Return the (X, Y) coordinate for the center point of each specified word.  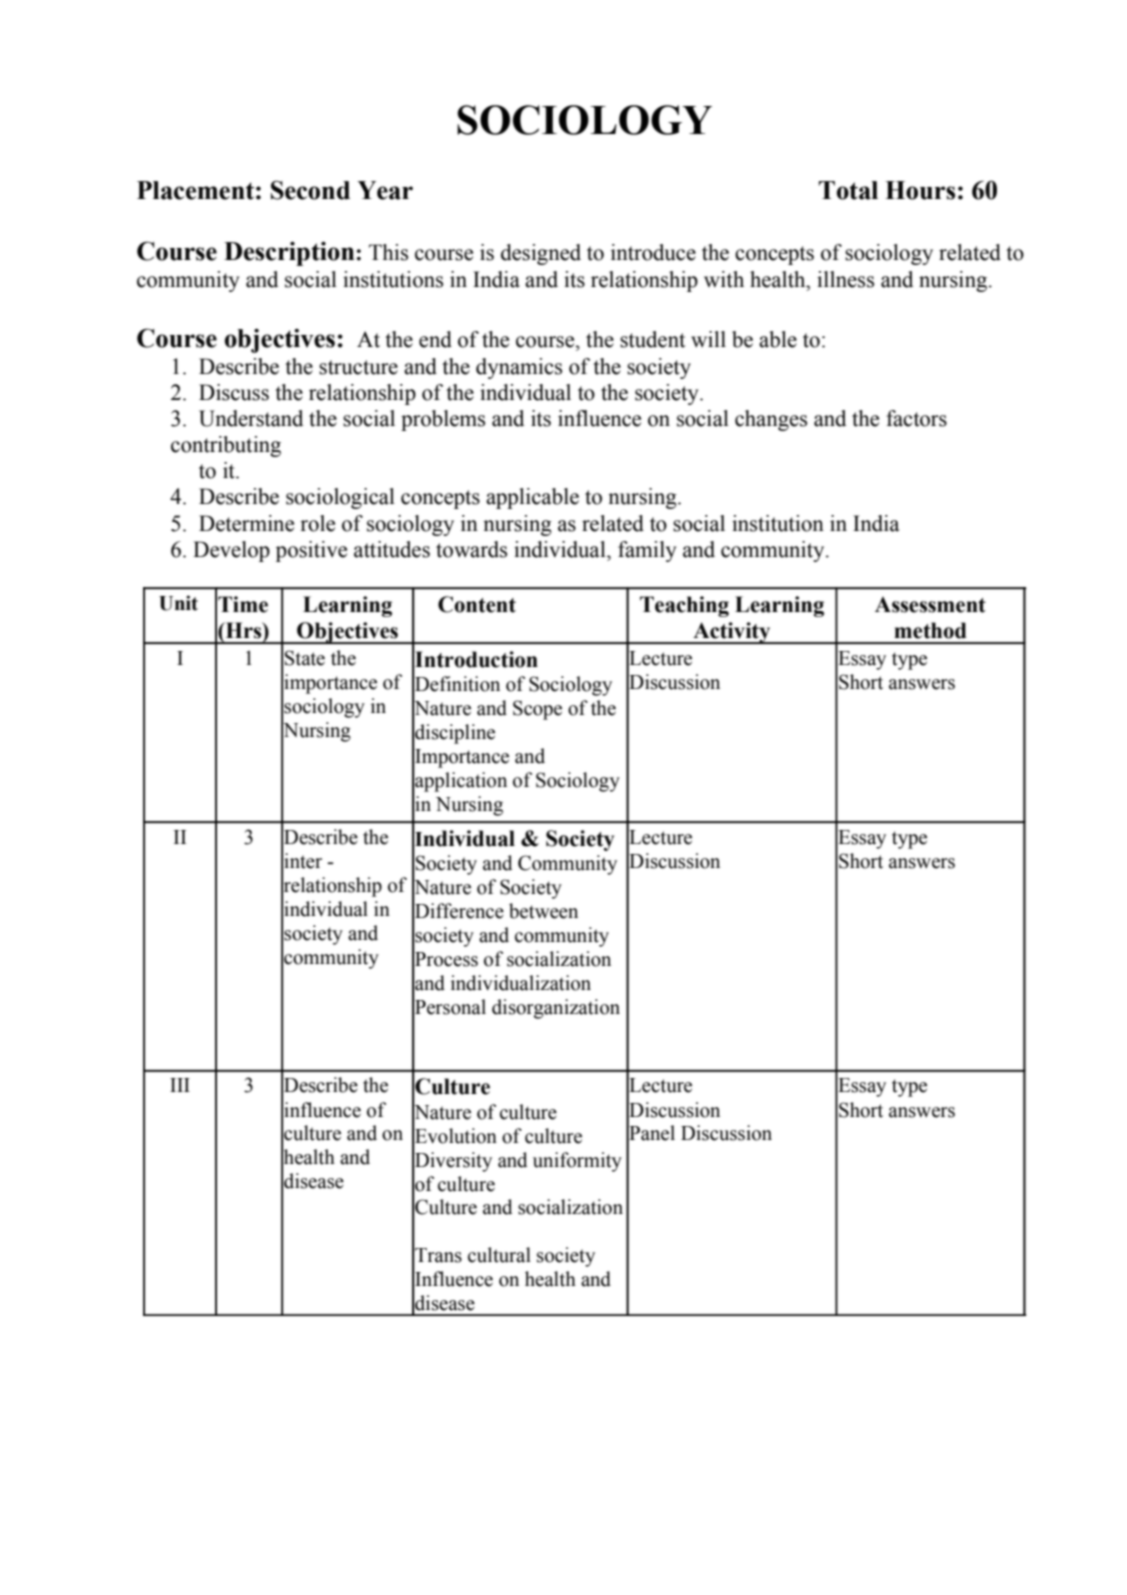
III (180, 1085)
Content (477, 604)
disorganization (556, 1009)
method (930, 630)
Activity (732, 633)
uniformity (577, 1162)
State (305, 658)
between (543, 911)
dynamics (519, 368)
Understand (251, 418)
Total (848, 190)
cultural (499, 1255)
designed (541, 254)
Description (289, 253)
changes (771, 420)
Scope (537, 710)
